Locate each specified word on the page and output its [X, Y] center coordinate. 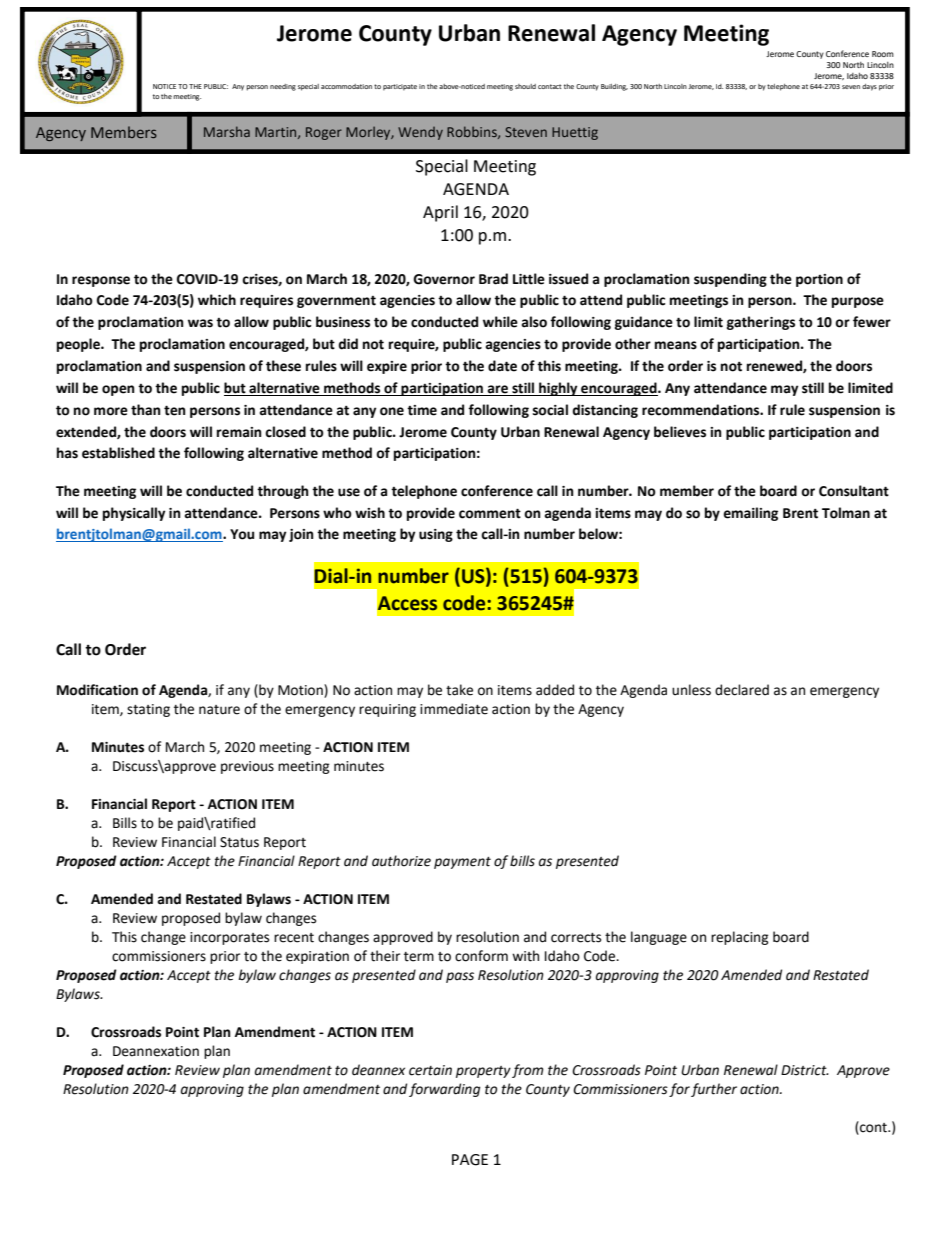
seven [851, 87]
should [525, 86]
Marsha [227, 131]
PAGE [470, 1160]
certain [430, 1070]
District [805, 1070]
